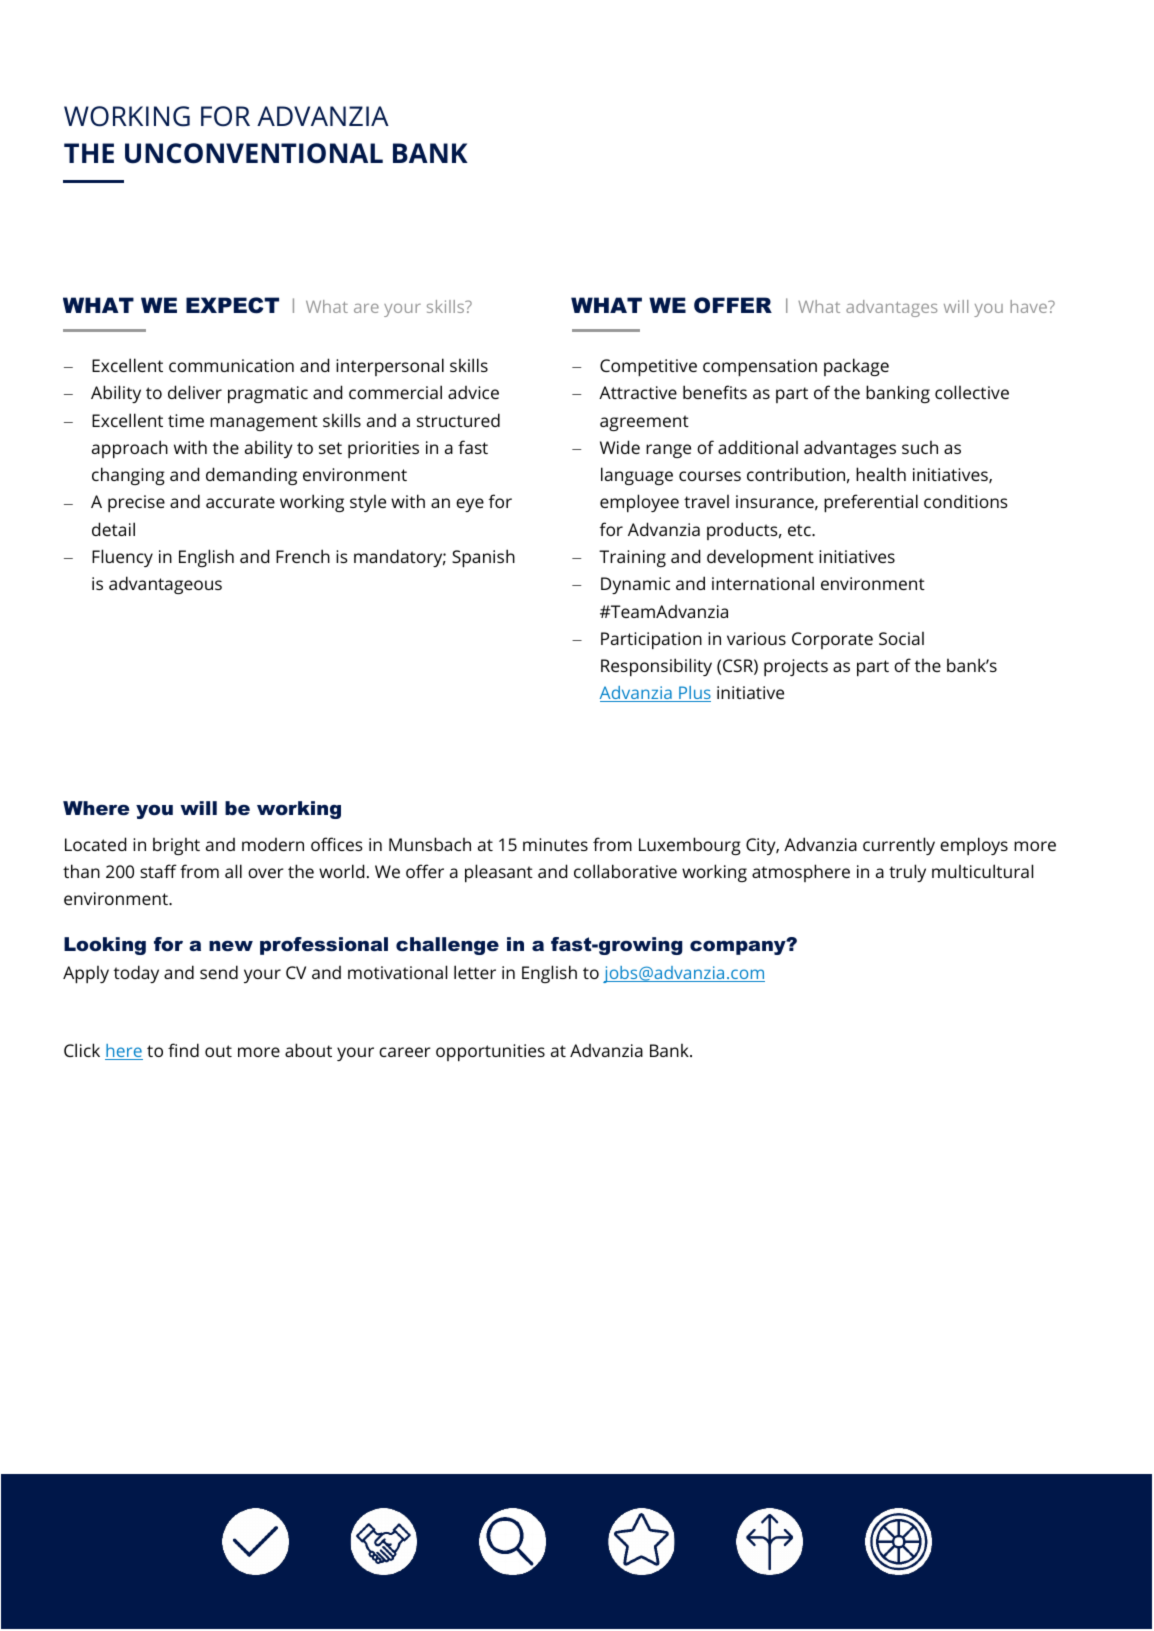 The width and height of the screenshot is (1154, 1631). What do you see at coordinates (165, 585) in the screenshot?
I see `advantageous` at bounding box center [165, 585].
